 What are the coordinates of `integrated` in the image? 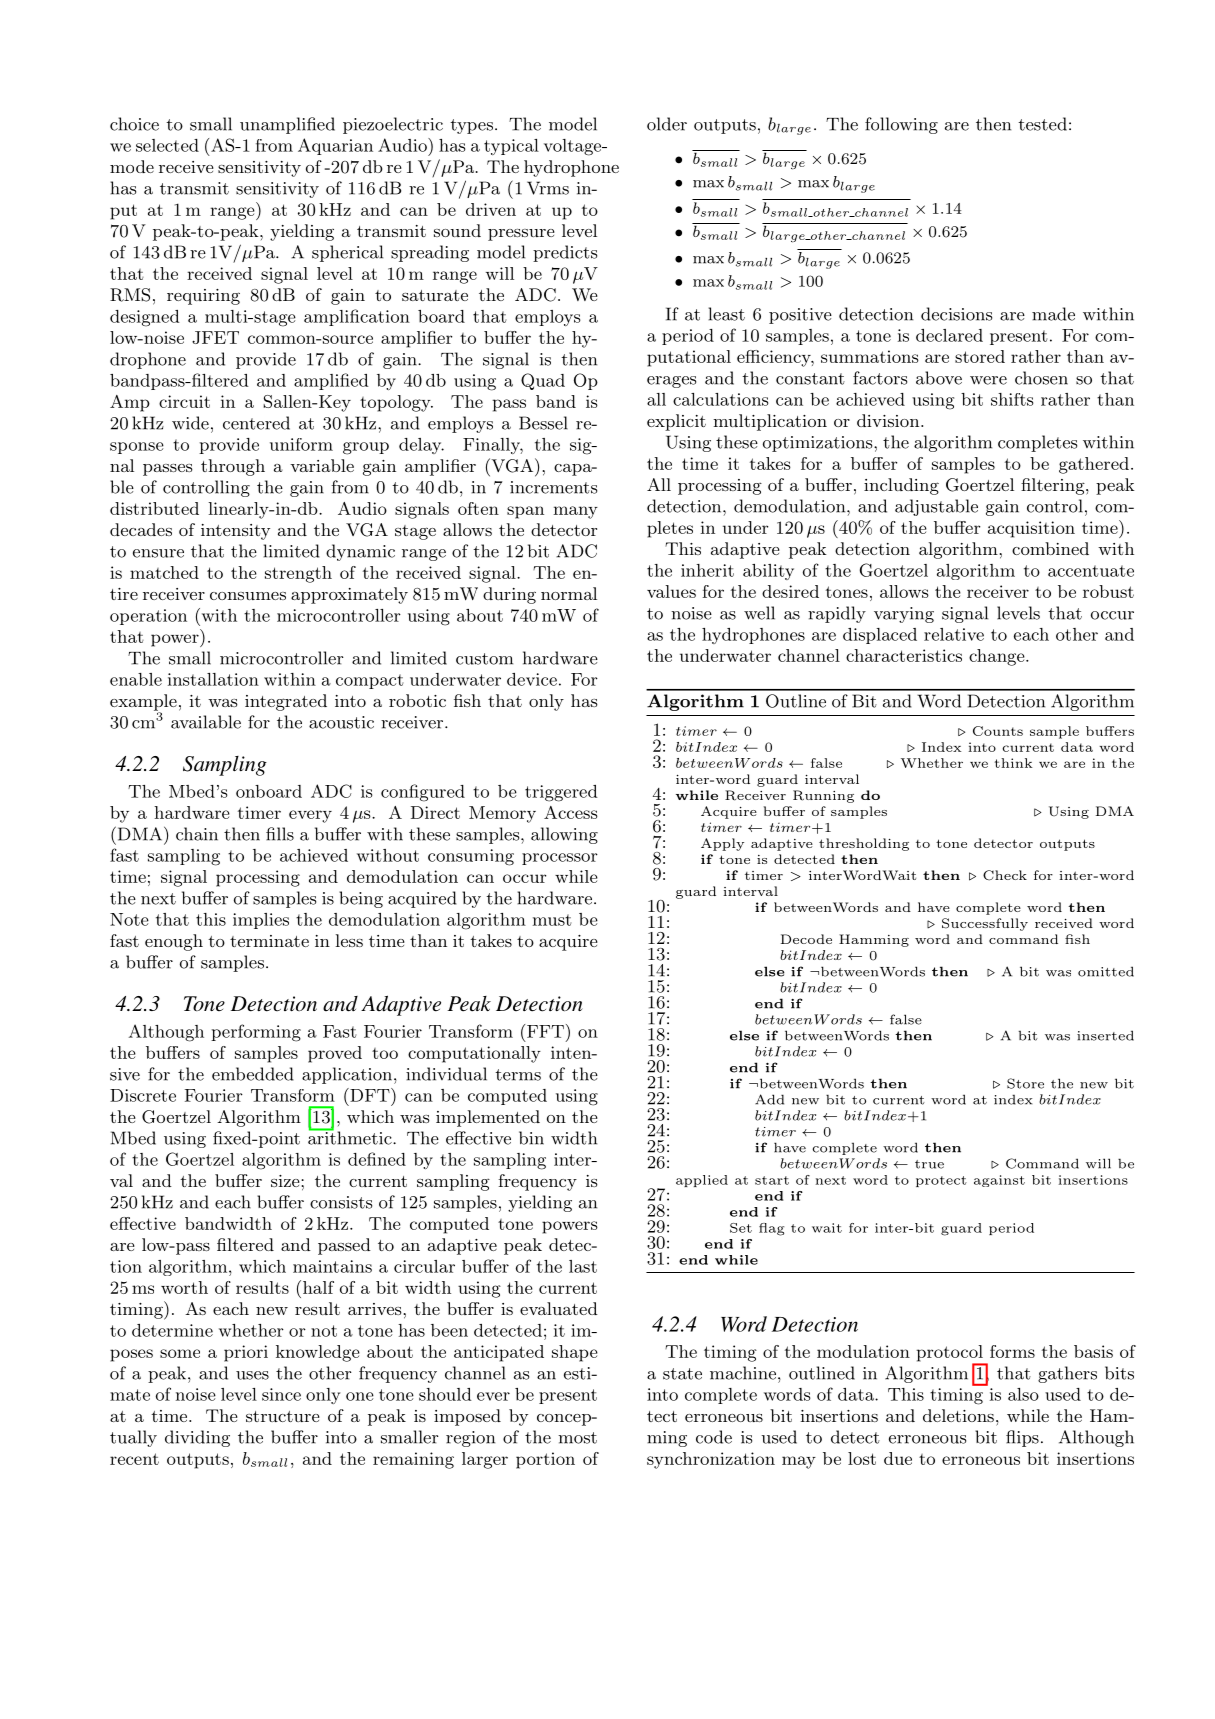 It's located at (286, 702).
